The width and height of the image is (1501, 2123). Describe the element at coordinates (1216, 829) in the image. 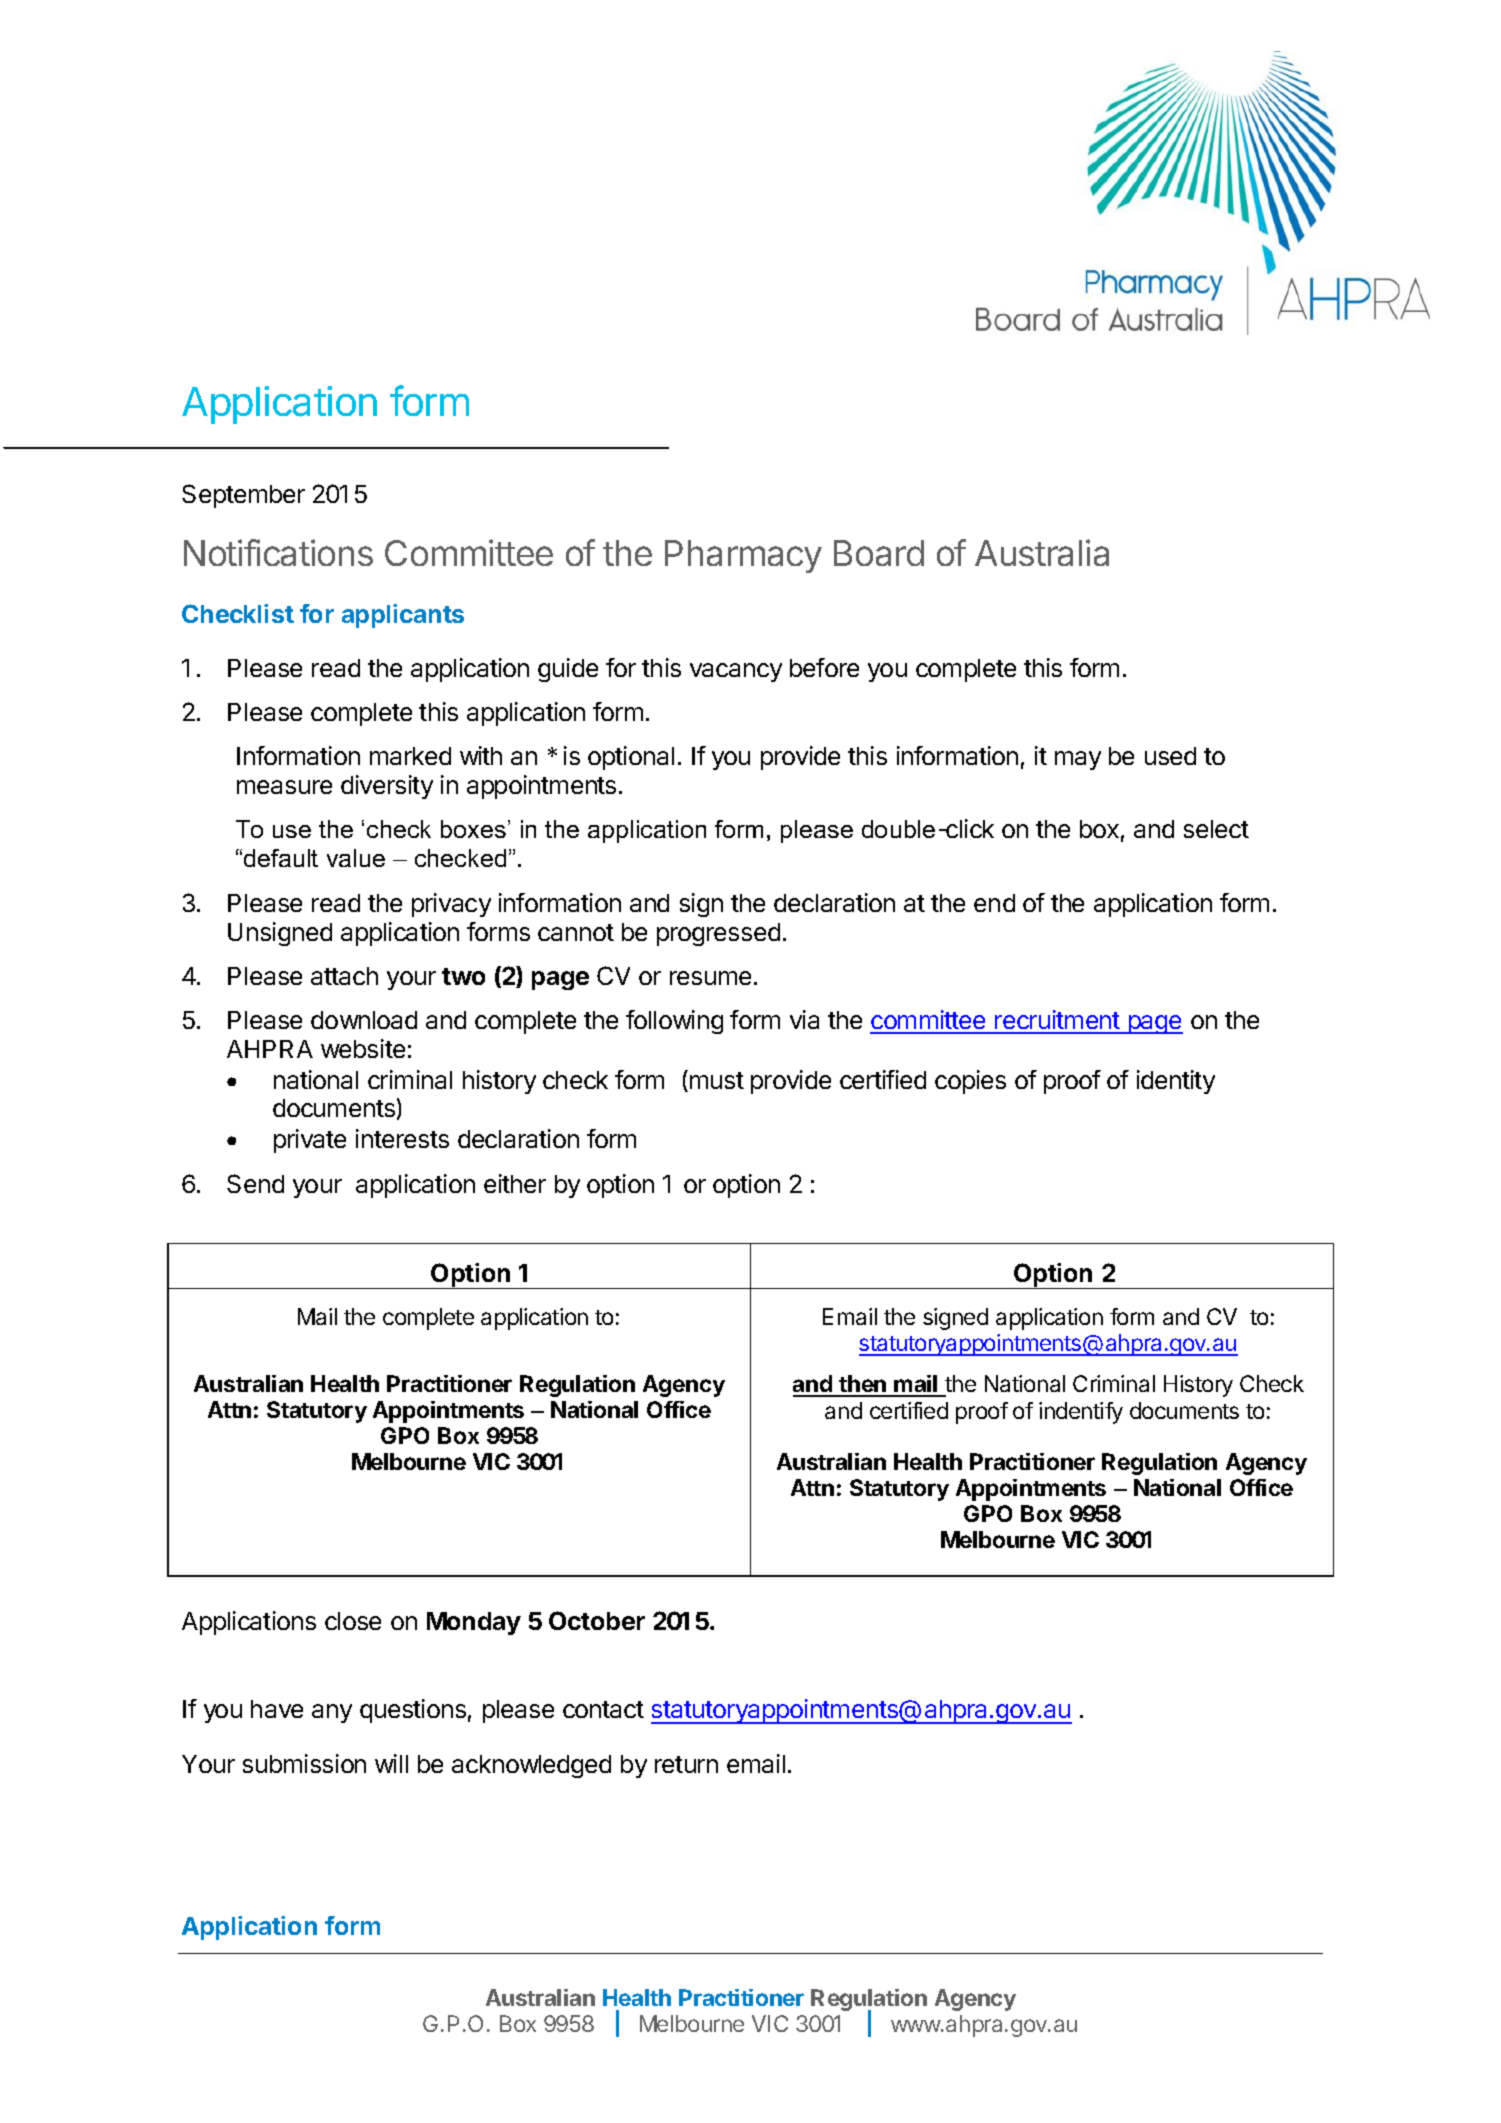

I see `select` at that location.
